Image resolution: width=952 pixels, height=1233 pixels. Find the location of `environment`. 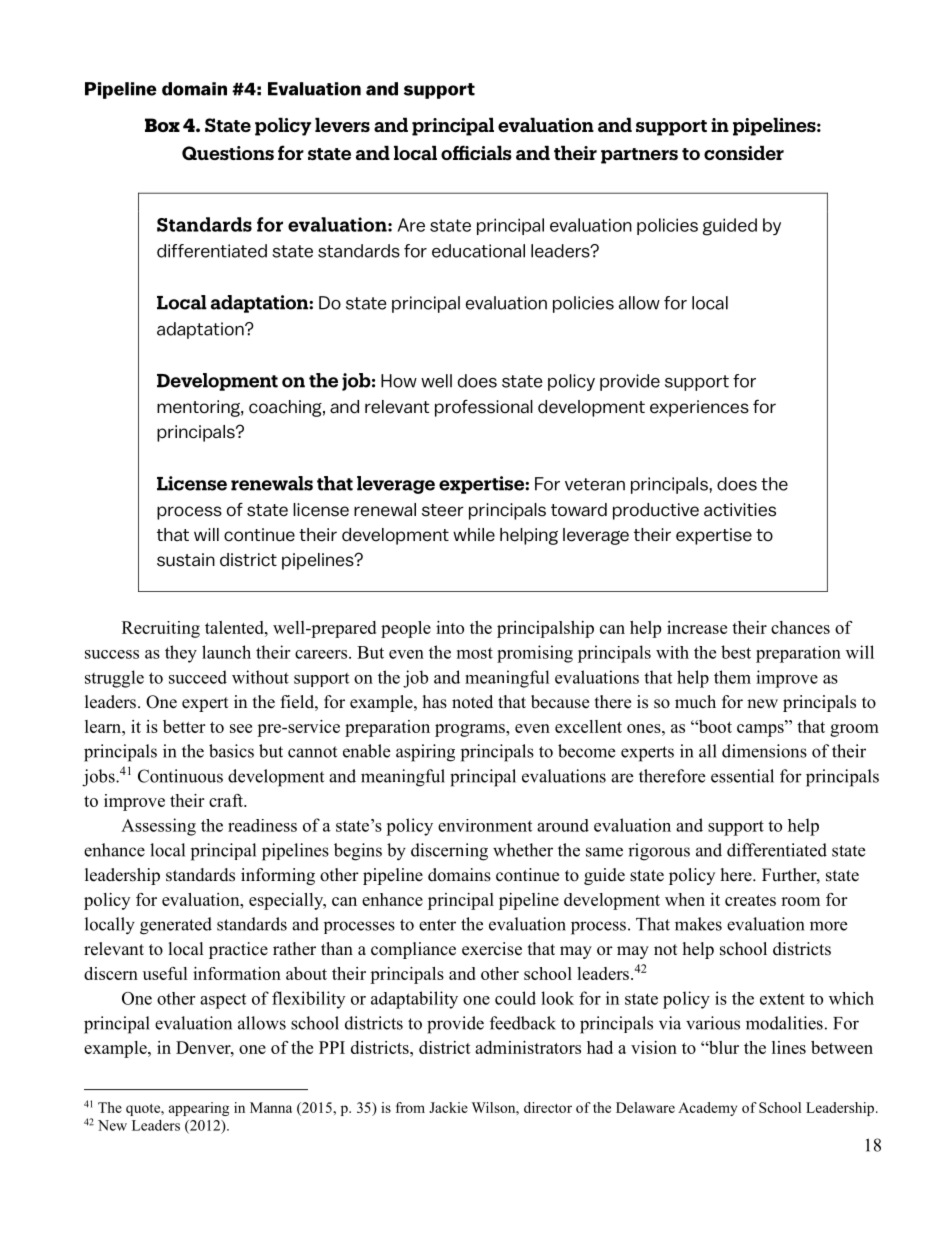

environment is located at coordinates (485, 825).
